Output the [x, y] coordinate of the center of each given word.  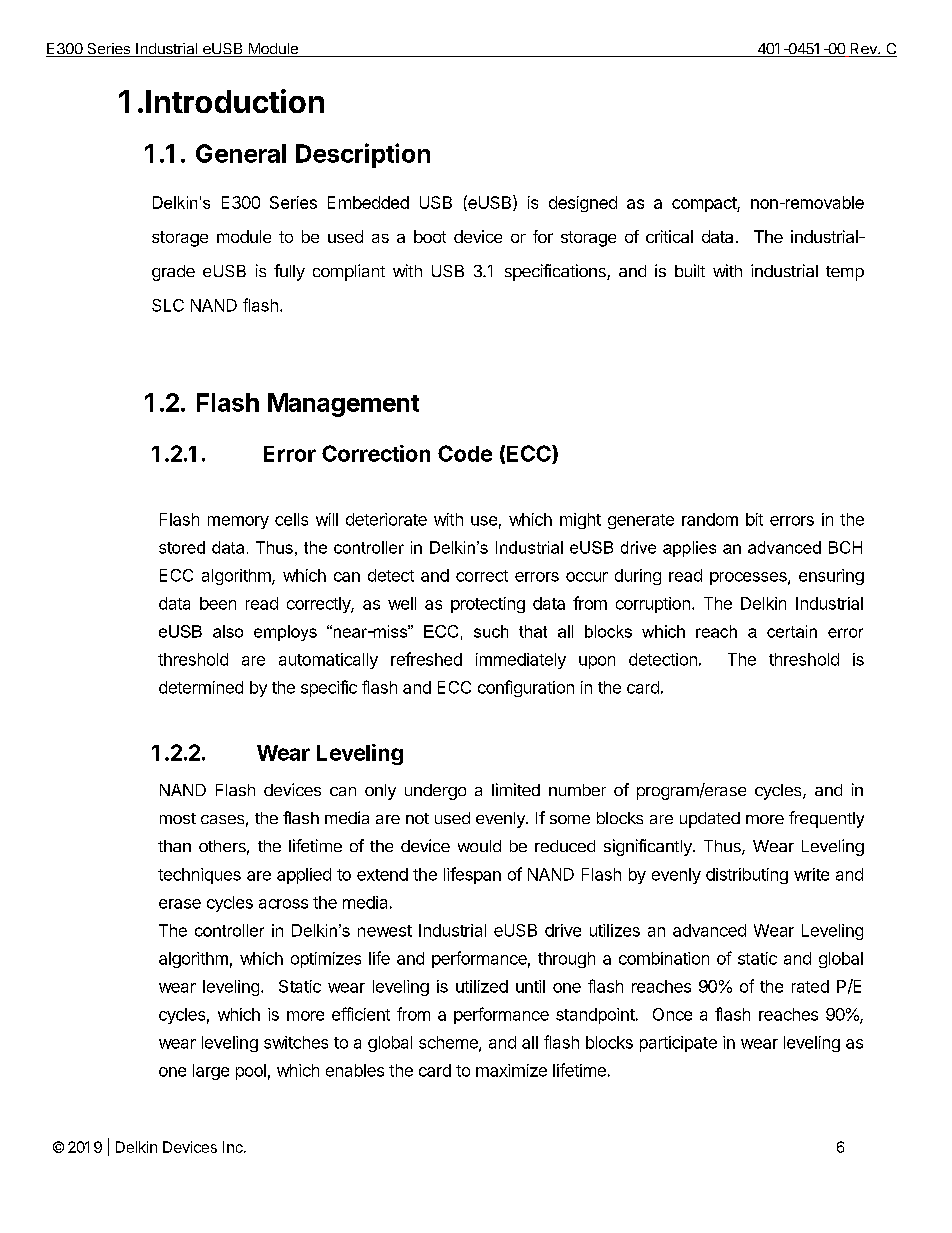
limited [516, 789]
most [178, 818]
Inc [234, 1147]
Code [465, 453]
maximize [511, 1070]
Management [343, 405]
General [241, 153]
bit [754, 519]
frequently [826, 819]
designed [583, 204]
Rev [863, 50]
